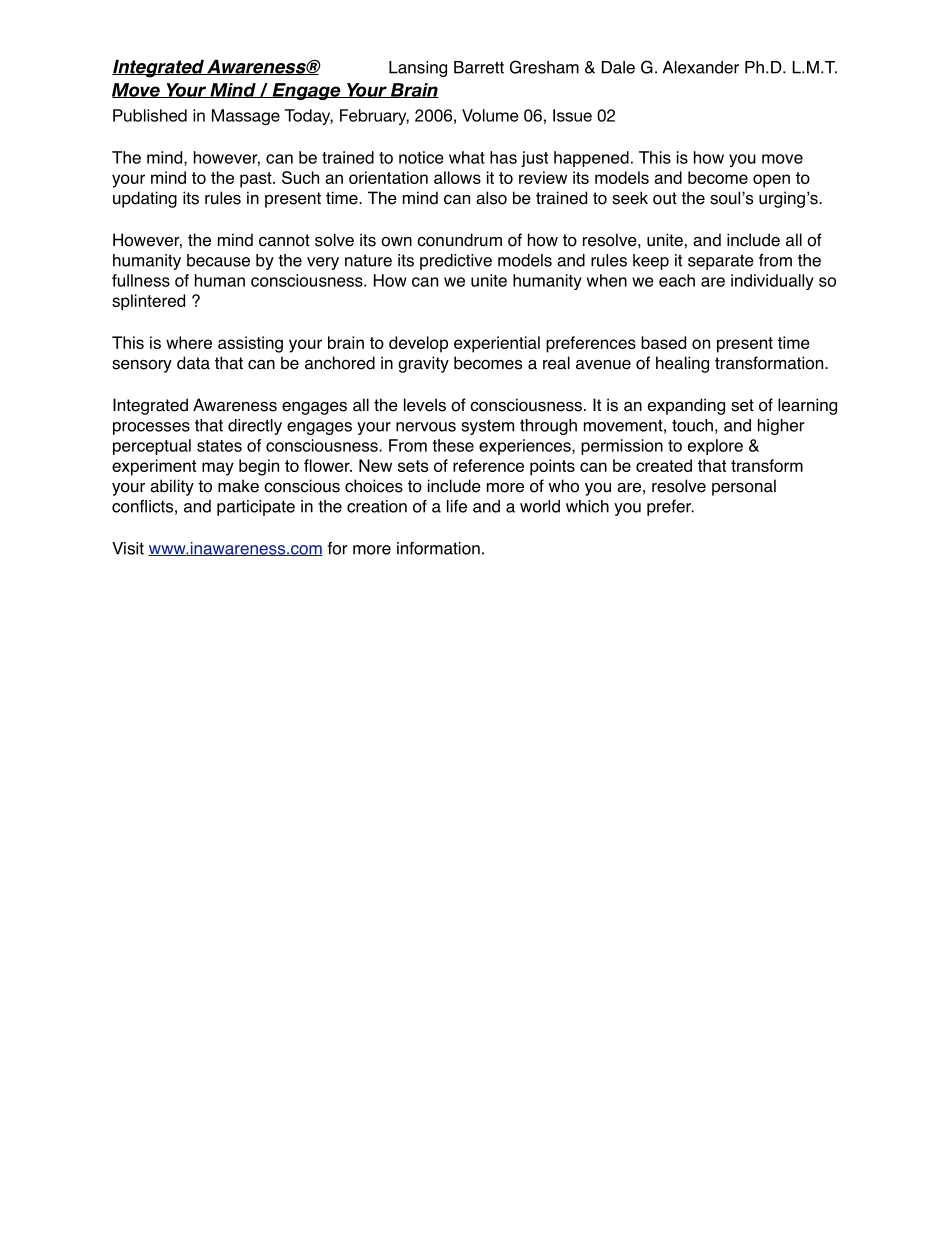  Describe the element at coordinates (497, 344) in the screenshot. I see `experiential` at that location.
